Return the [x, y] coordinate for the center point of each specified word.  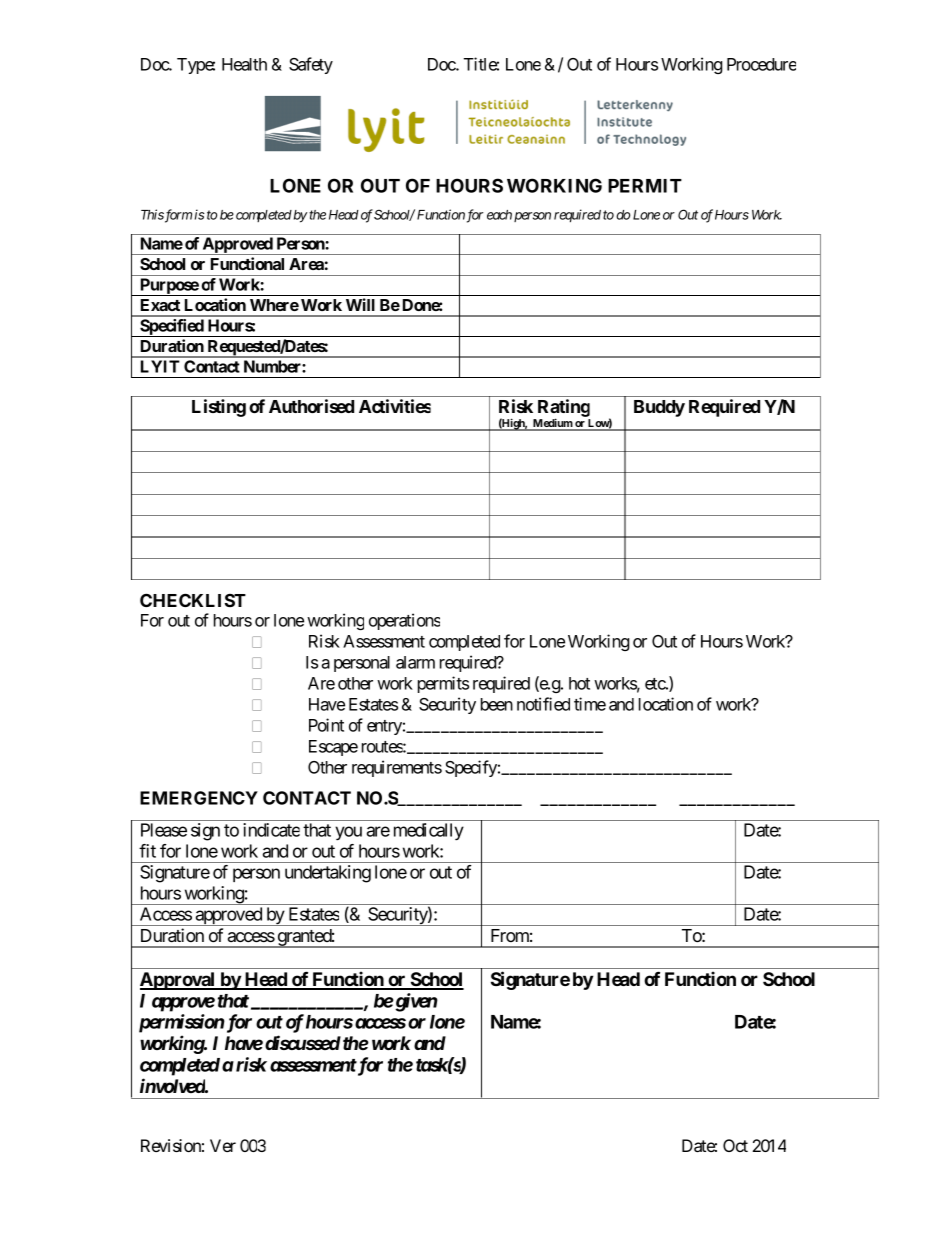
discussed [303, 1042]
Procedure [761, 64]
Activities [395, 406]
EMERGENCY [199, 798]
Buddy [659, 408]
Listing [219, 408]
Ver [223, 1145]
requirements [397, 768]
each [499, 215]
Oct [735, 1145]
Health [244, 64]
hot [579, 683]
